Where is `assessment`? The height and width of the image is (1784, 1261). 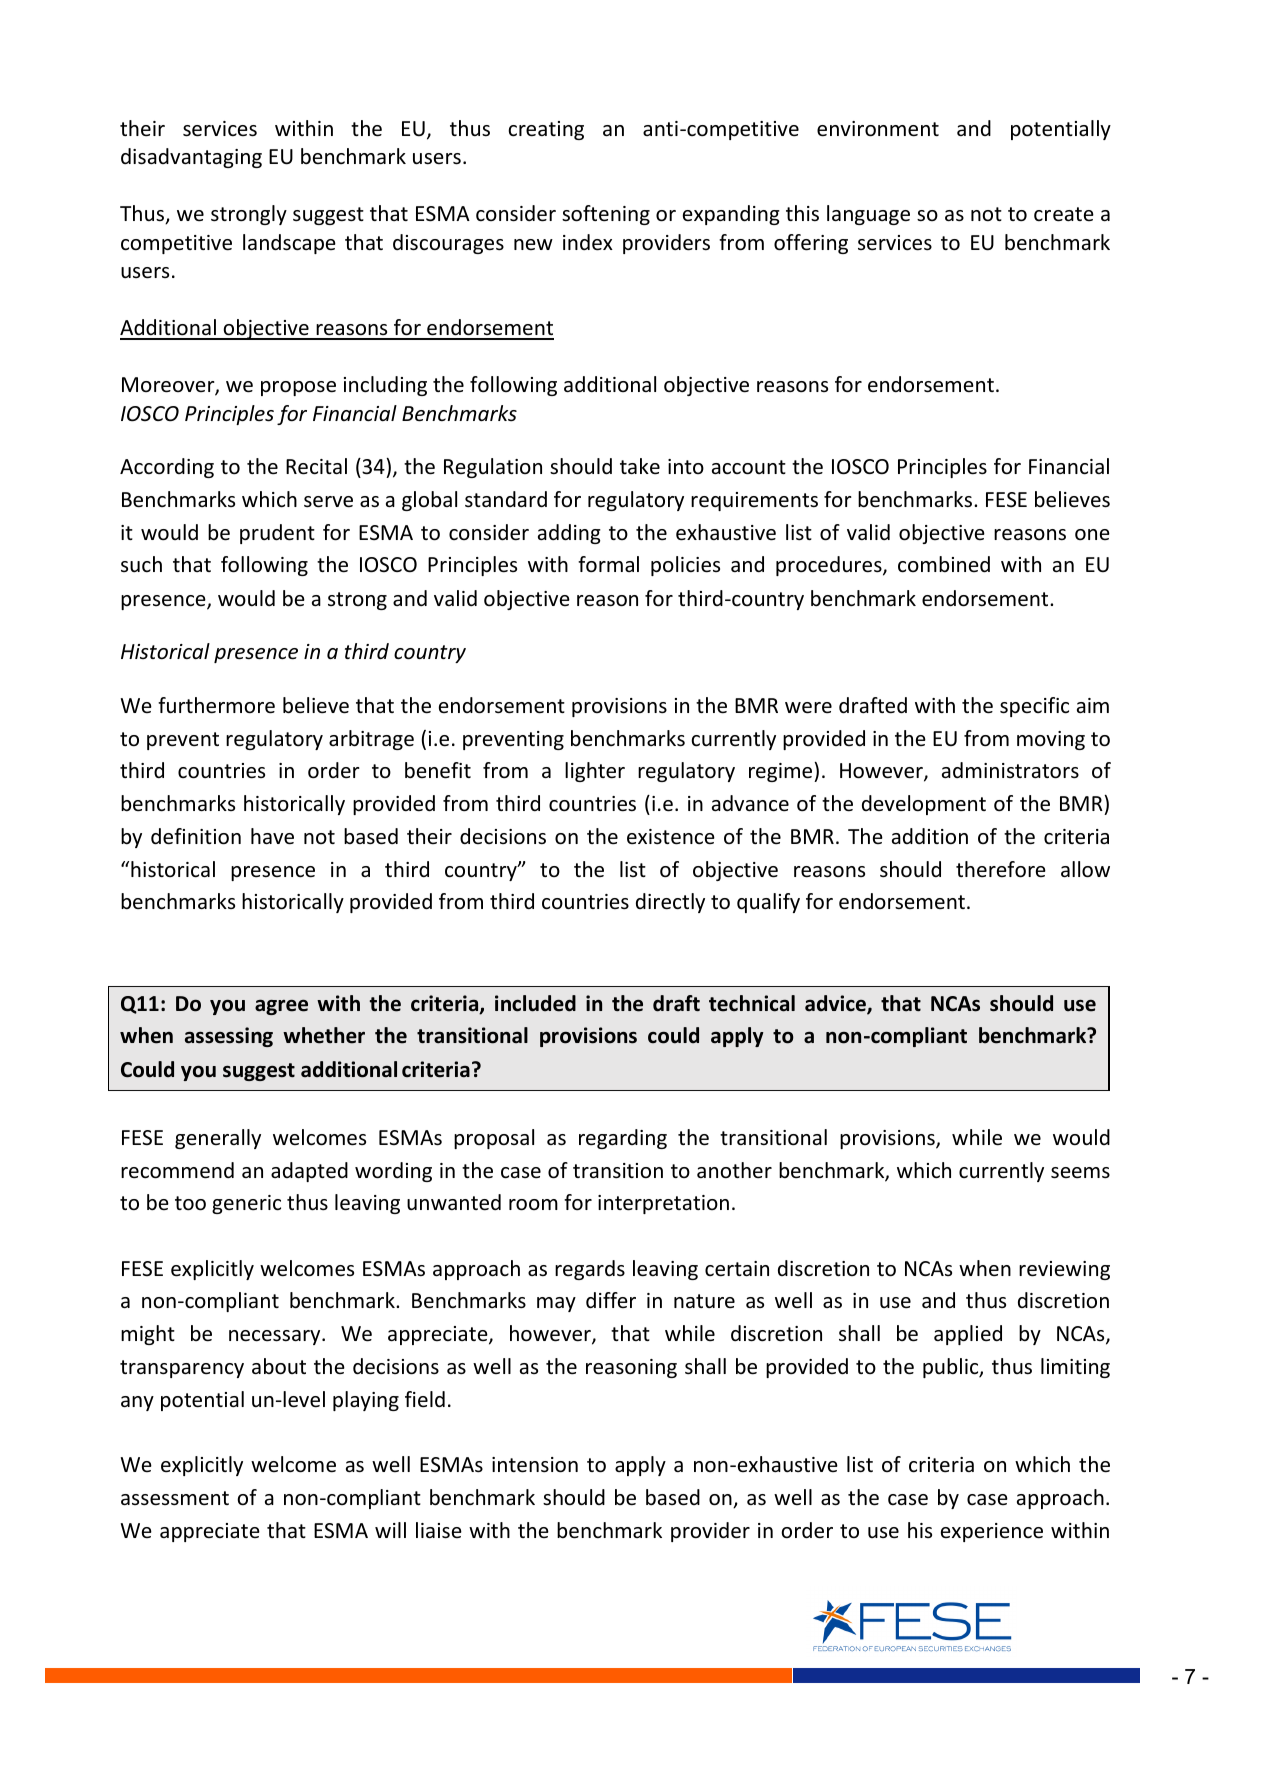
assessment is located at coordinates (175, 1498).
